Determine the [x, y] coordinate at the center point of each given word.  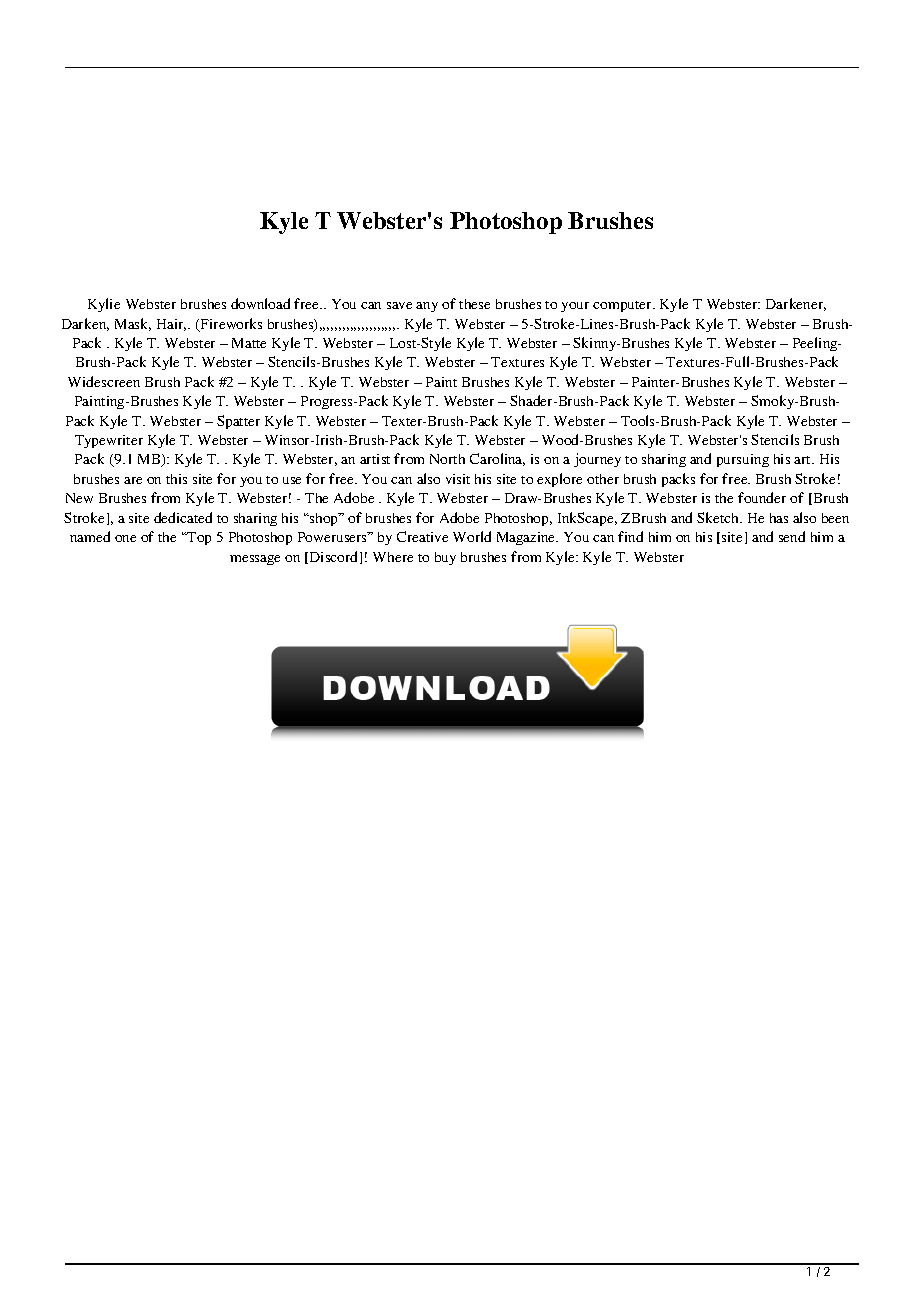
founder [762, 497]
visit [458, 479]
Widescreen [104, 381]
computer [624, 306]
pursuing [743, 460]
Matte [249, 343]
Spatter [238, 422]
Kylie [104, 305]
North [447, 459]
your [575, 307]
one [125, 538]
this [176, 479]
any [427, 307]
